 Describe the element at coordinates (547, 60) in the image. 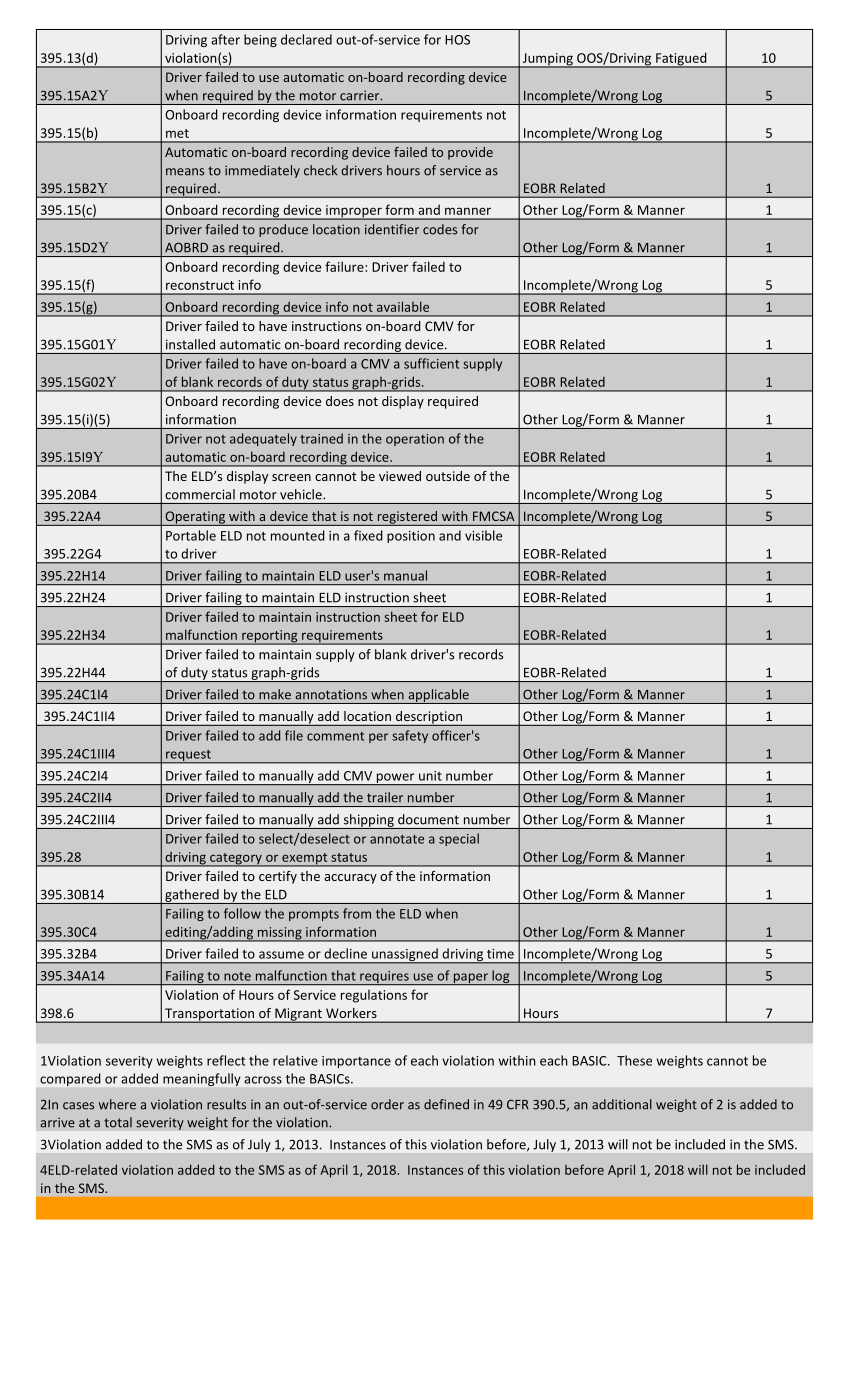

I see `Jumping` at that location.
